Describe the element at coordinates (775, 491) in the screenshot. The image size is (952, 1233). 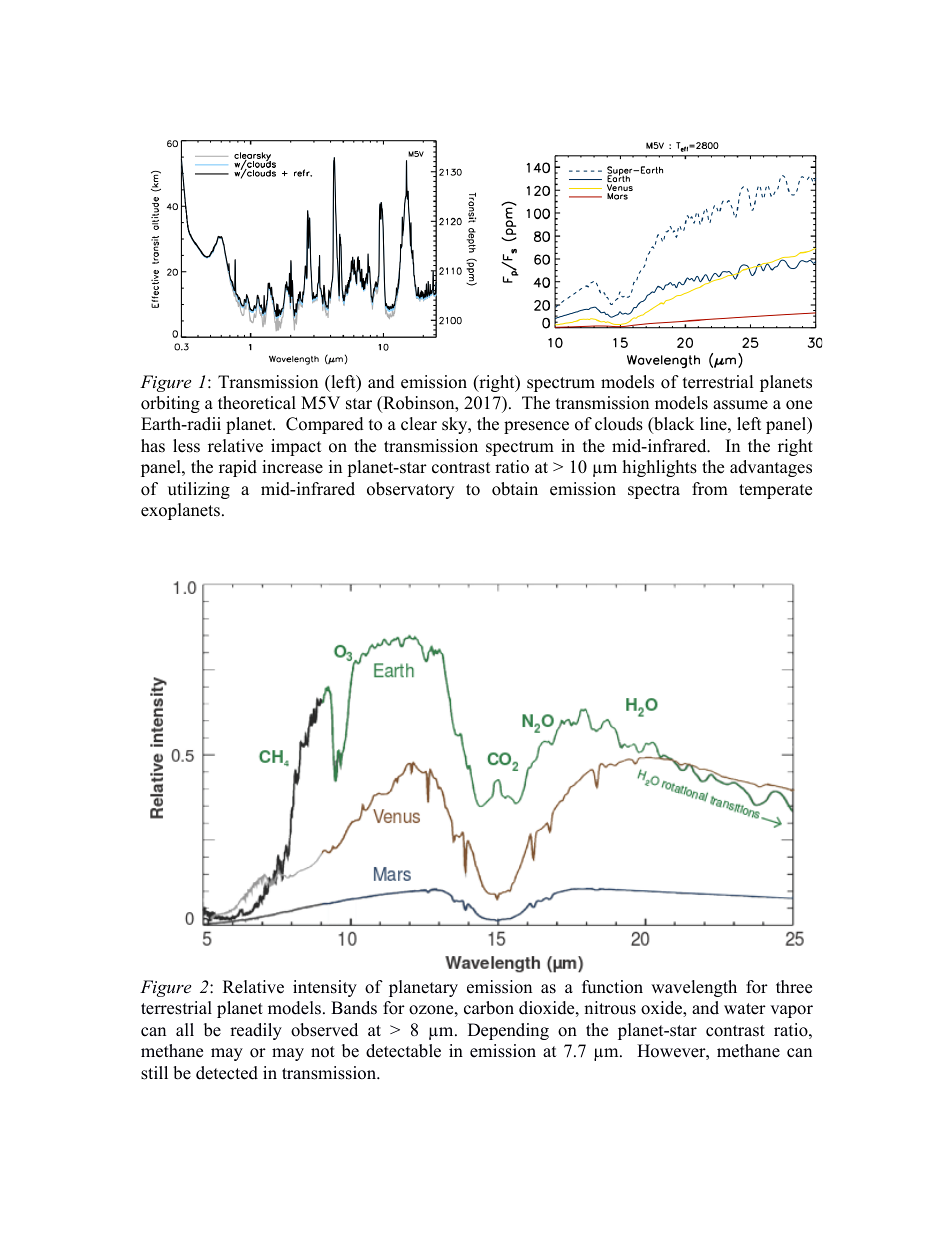
I see `temperate` at that location.
